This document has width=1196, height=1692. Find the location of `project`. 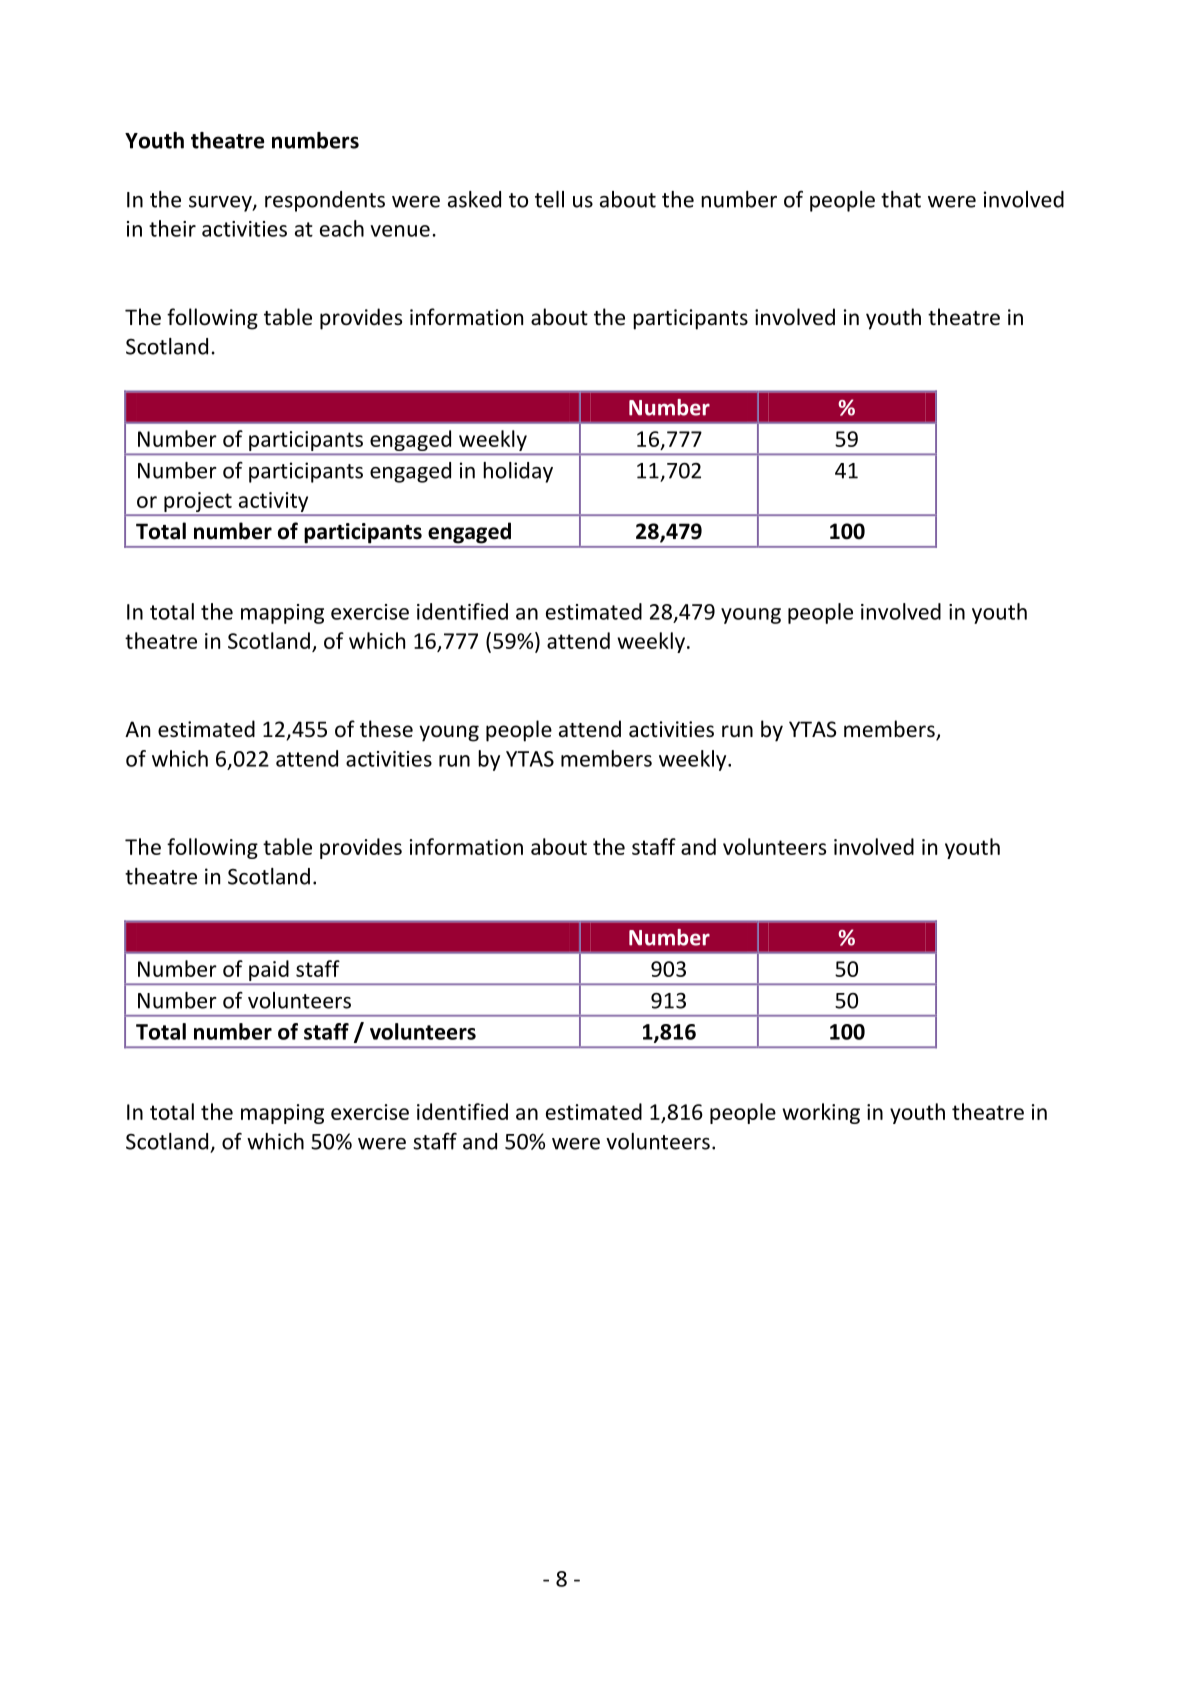

project is located at coordinates (198, 502).
